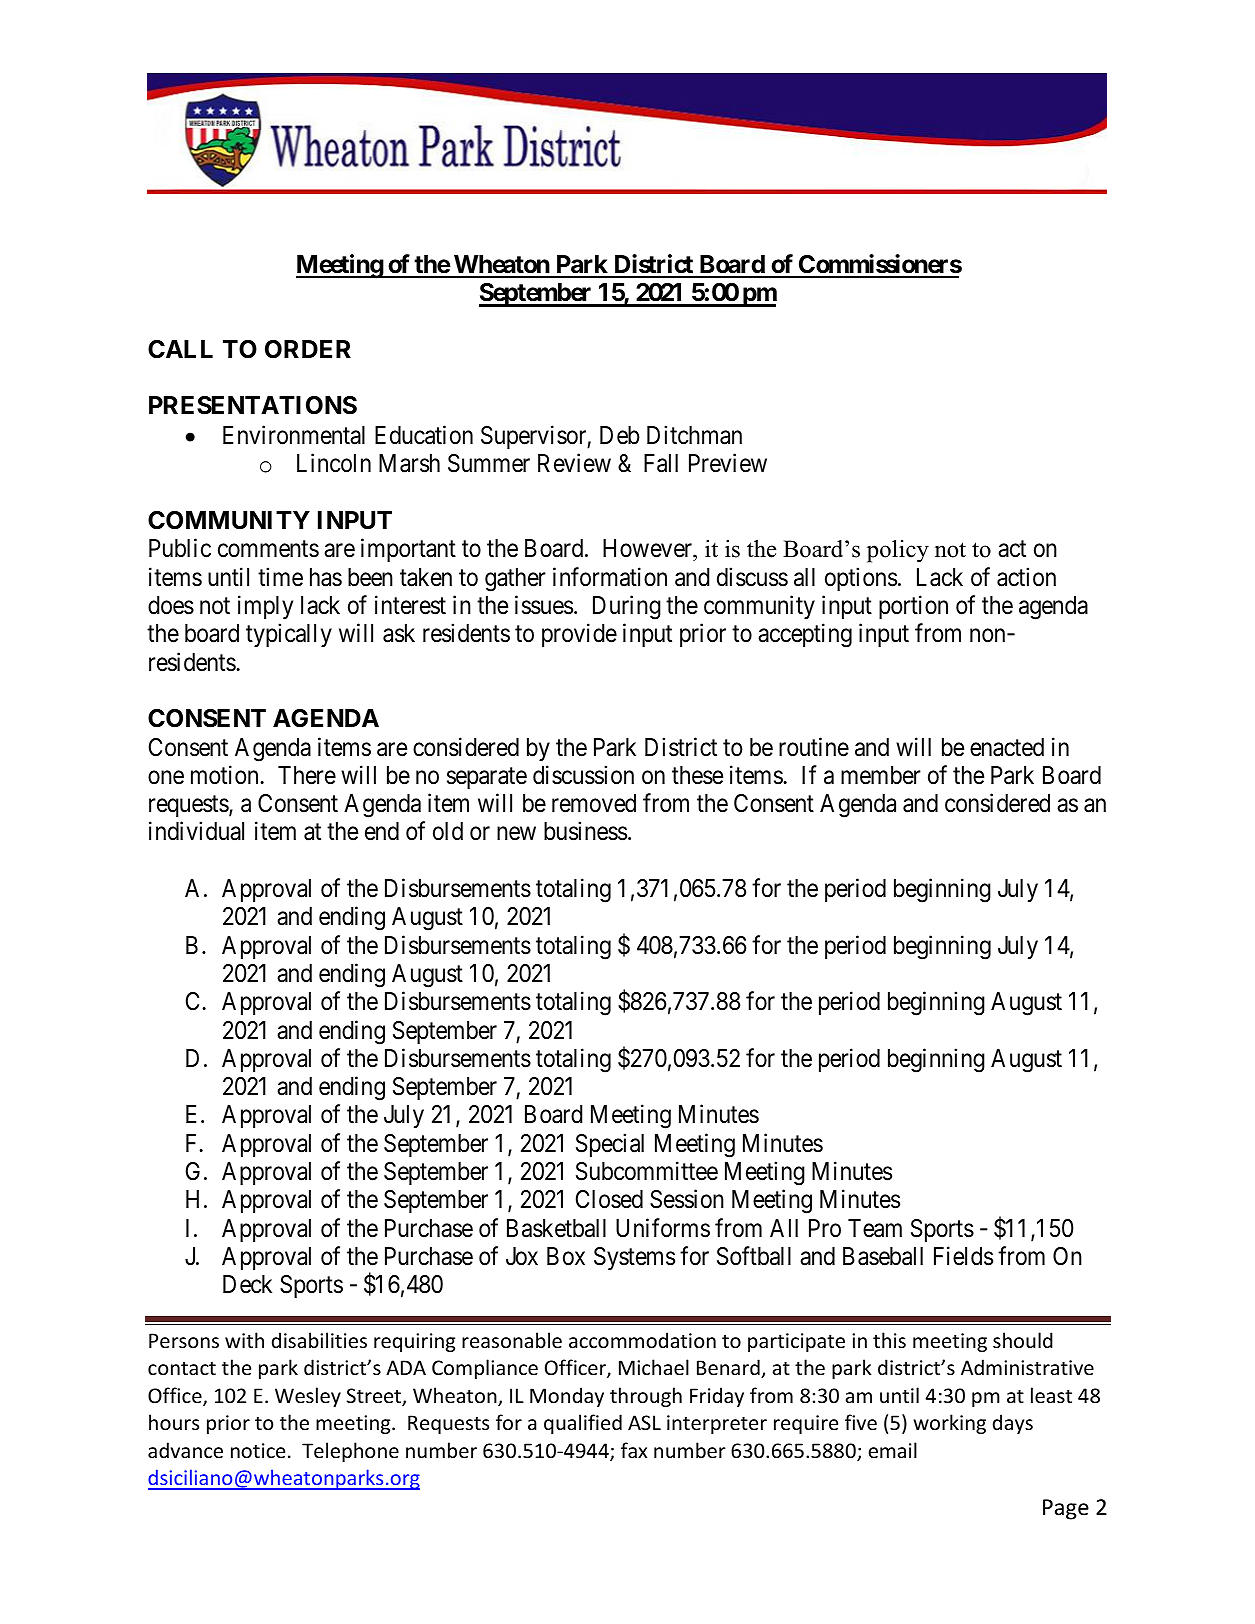 The height and width of the image is (1624, 1255). I want to click on Deck, so click(247, 1284).
